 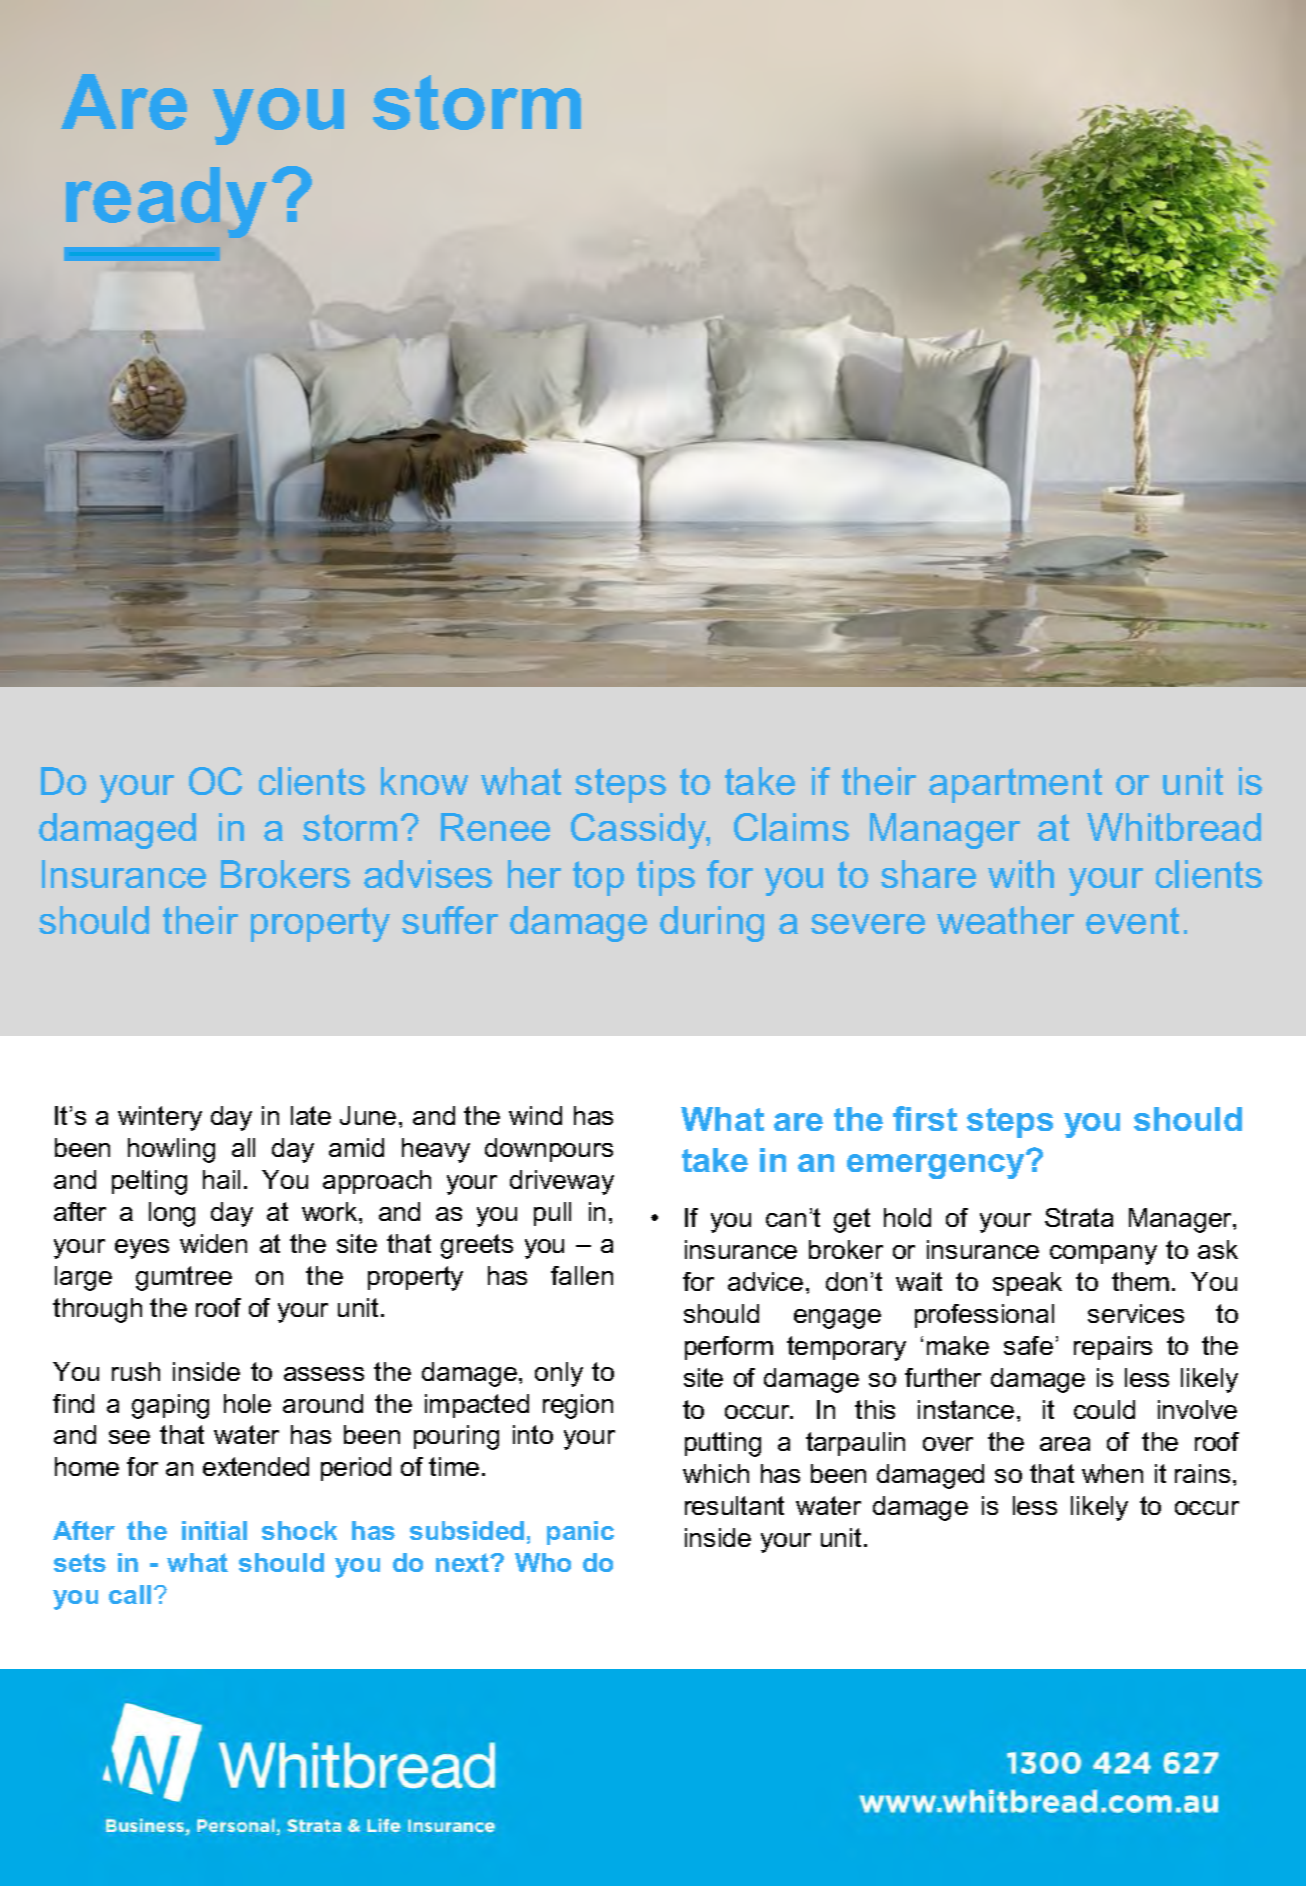 What do you see at coordinates (580, 1533) in the image?
I see `panic` at bounding box center [580, 1533].
